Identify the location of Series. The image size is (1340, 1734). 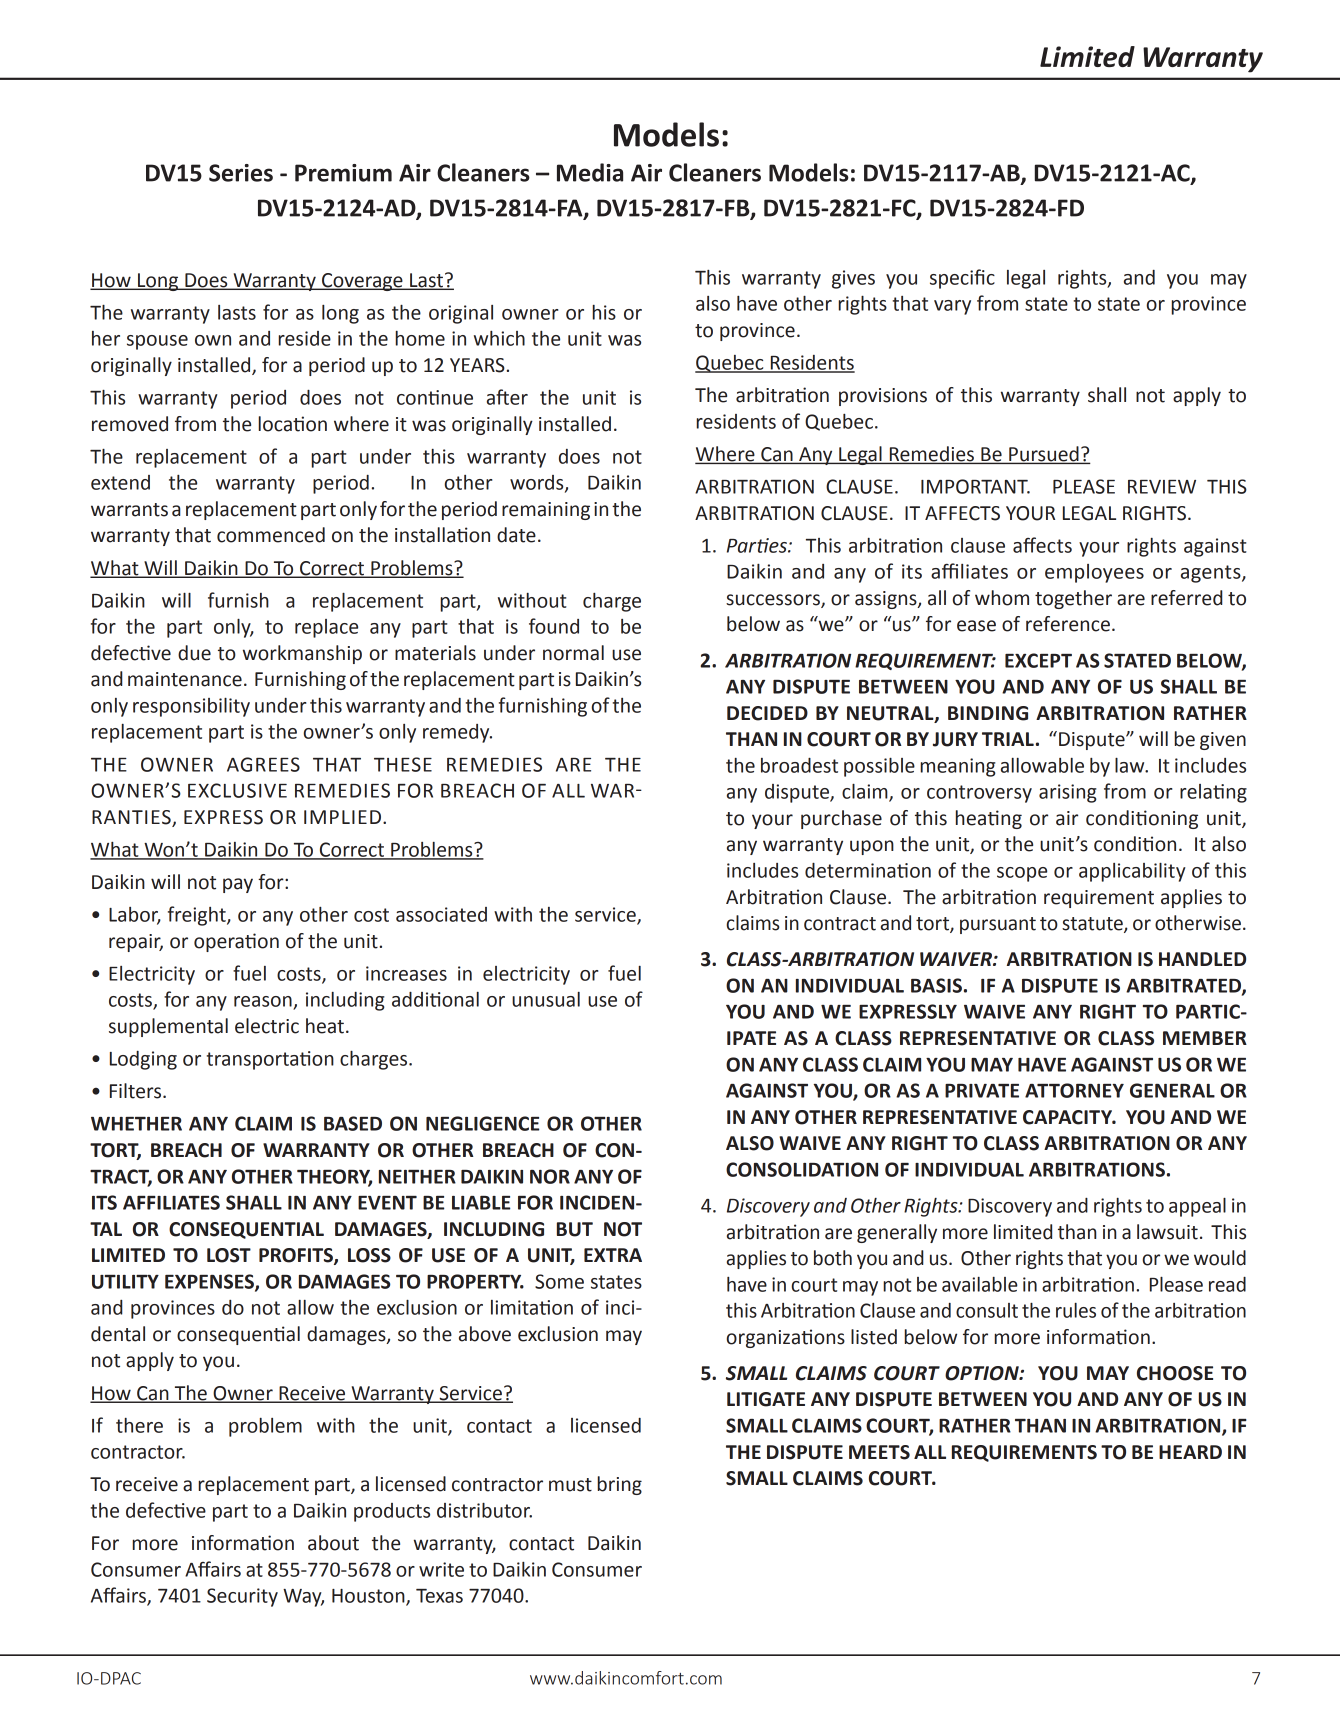
(241, 173).
